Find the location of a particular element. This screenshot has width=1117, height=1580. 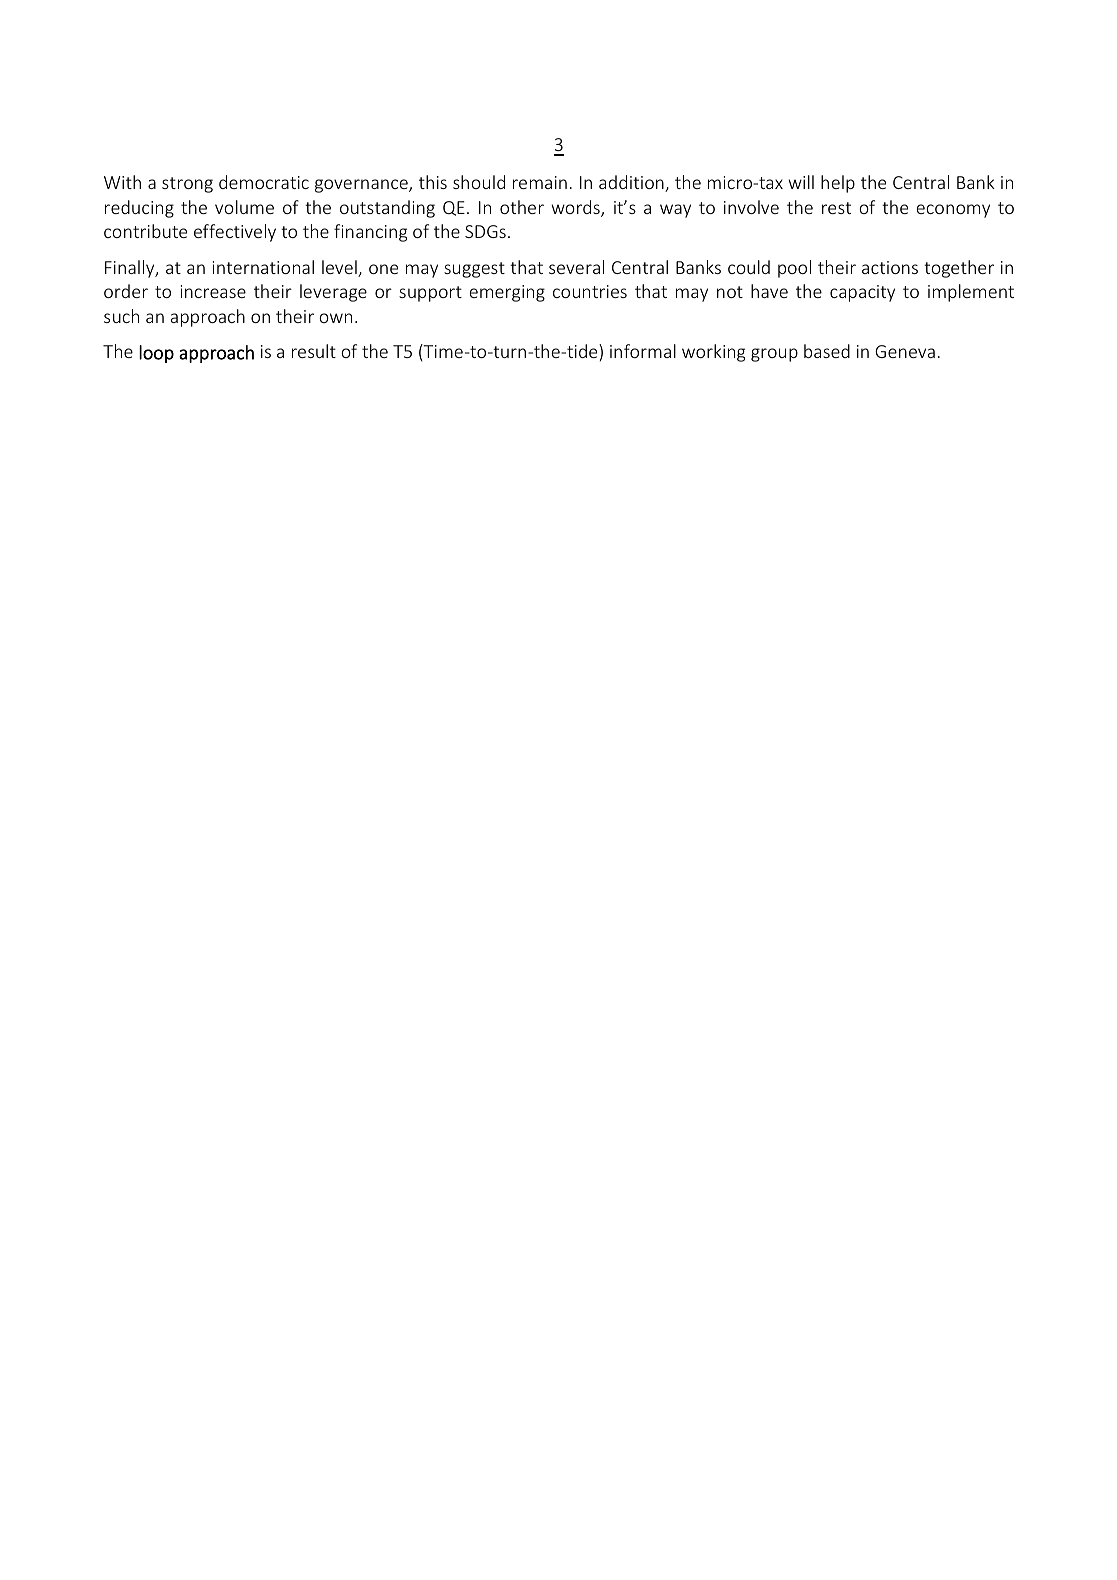

actions is located at coordinates (890, 267).
